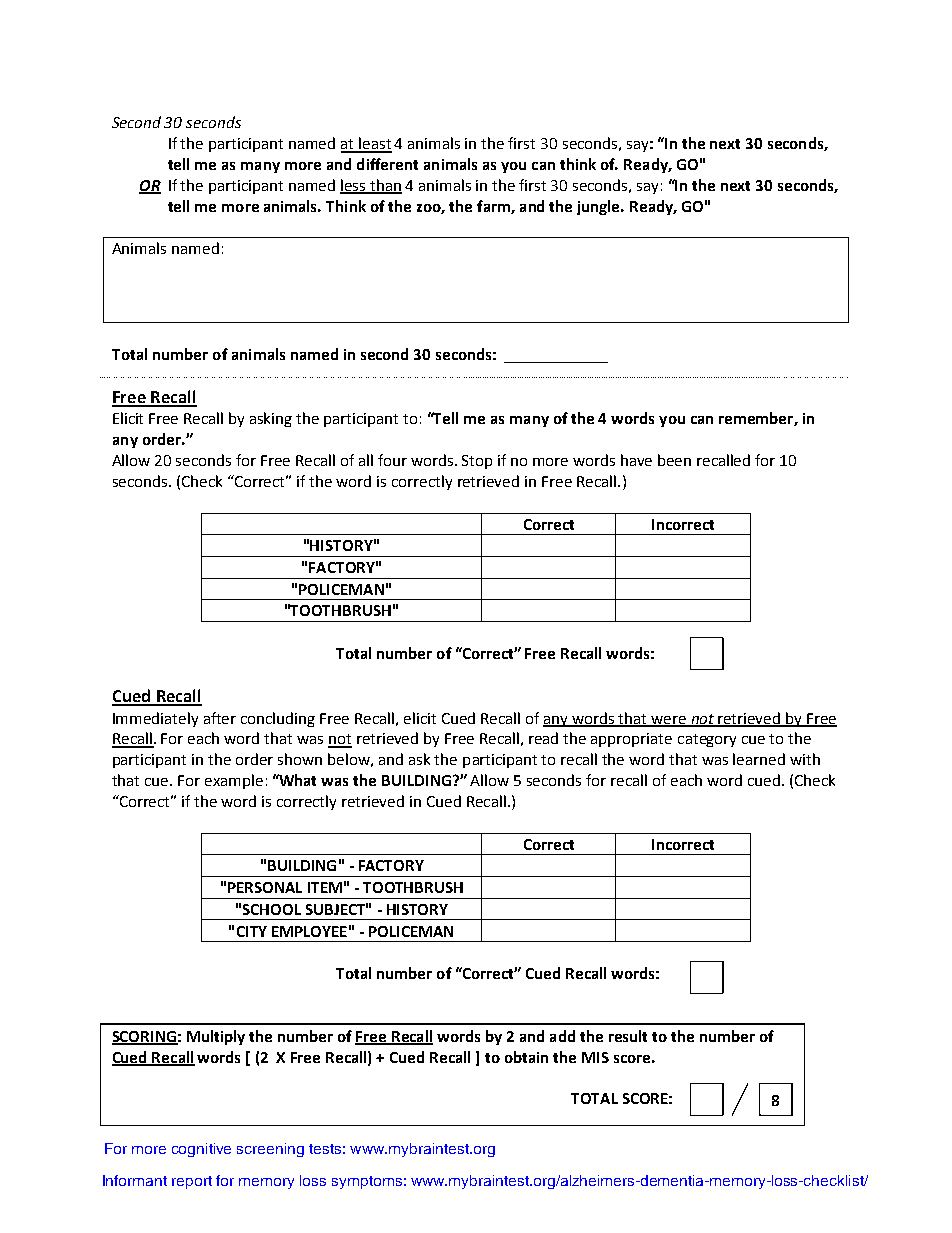 This image has width=952, height=1233. I want to click on concluding, so click(278, 719).
